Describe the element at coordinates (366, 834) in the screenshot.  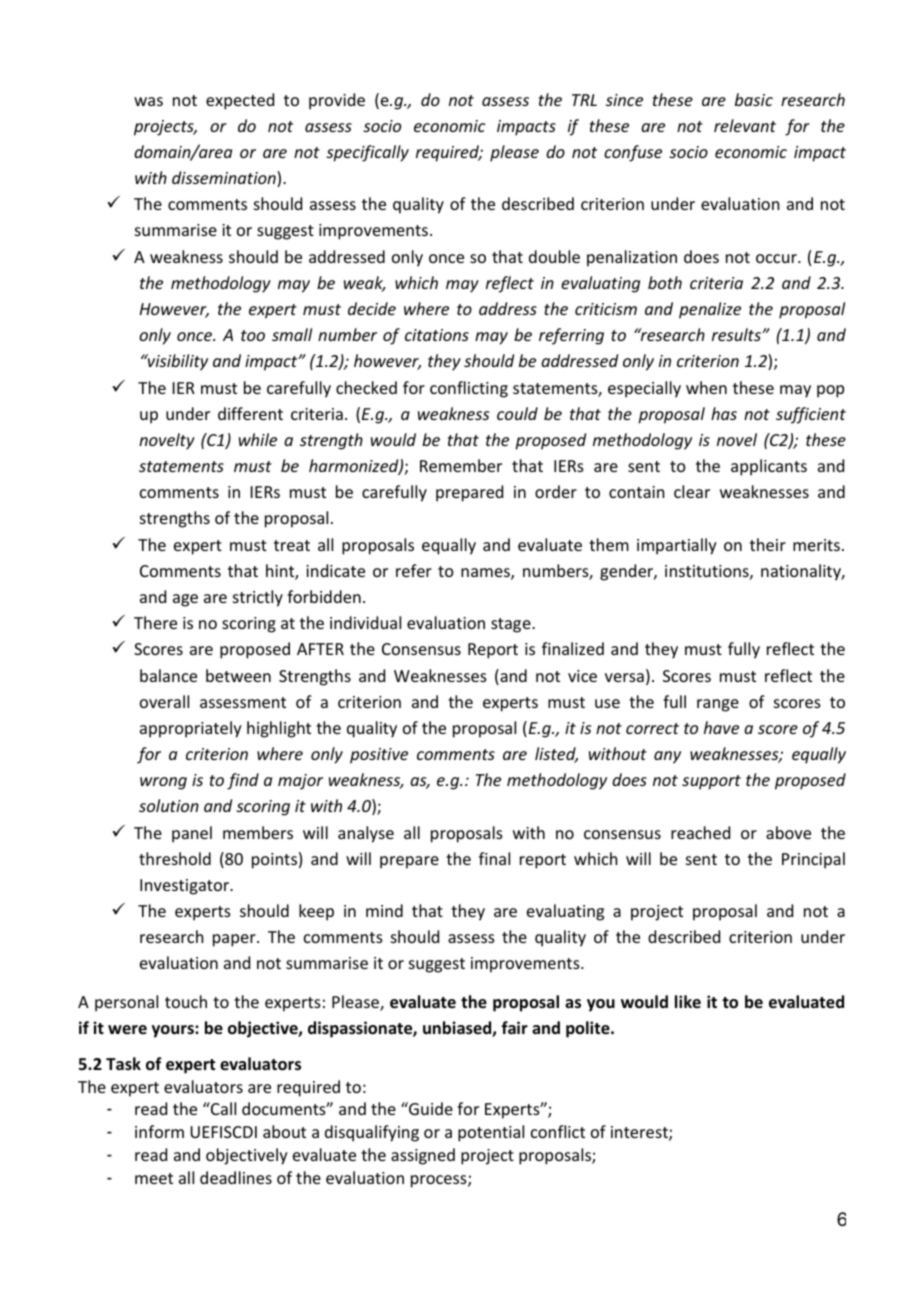
I see `analyse` at that location.
